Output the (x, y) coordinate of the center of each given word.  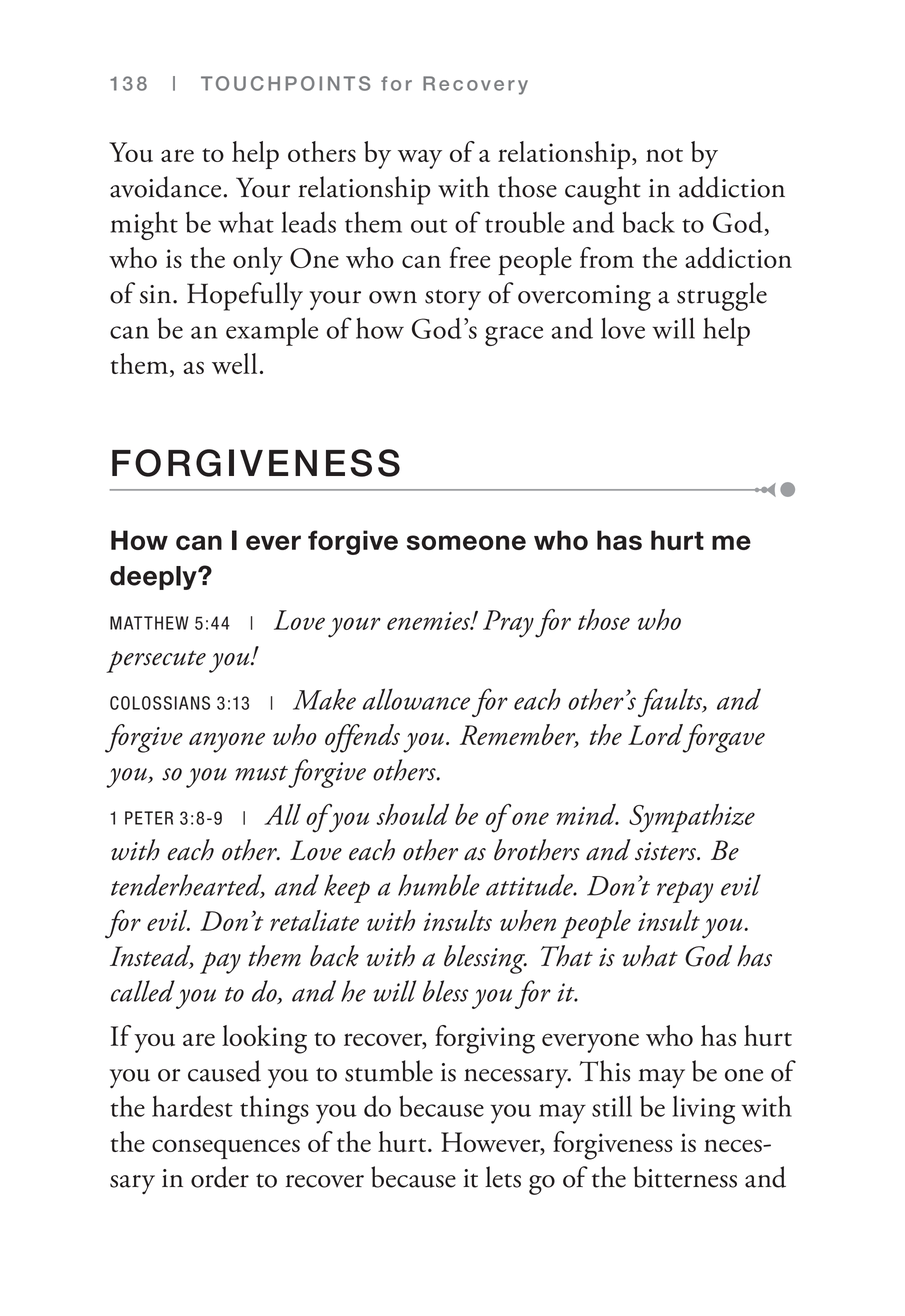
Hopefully (245, 296)
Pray (508, 624)
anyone (227, 742)
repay (685, 892)
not (664, 155)
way (420, 159)
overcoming (584, 298)
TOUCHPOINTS (285, 83)
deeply (154, 578)
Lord (655, 734)
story (453, 299)
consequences (226, 1149)
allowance (416, 699)
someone (466, 542)
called (143, 991)
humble (439, 885)
